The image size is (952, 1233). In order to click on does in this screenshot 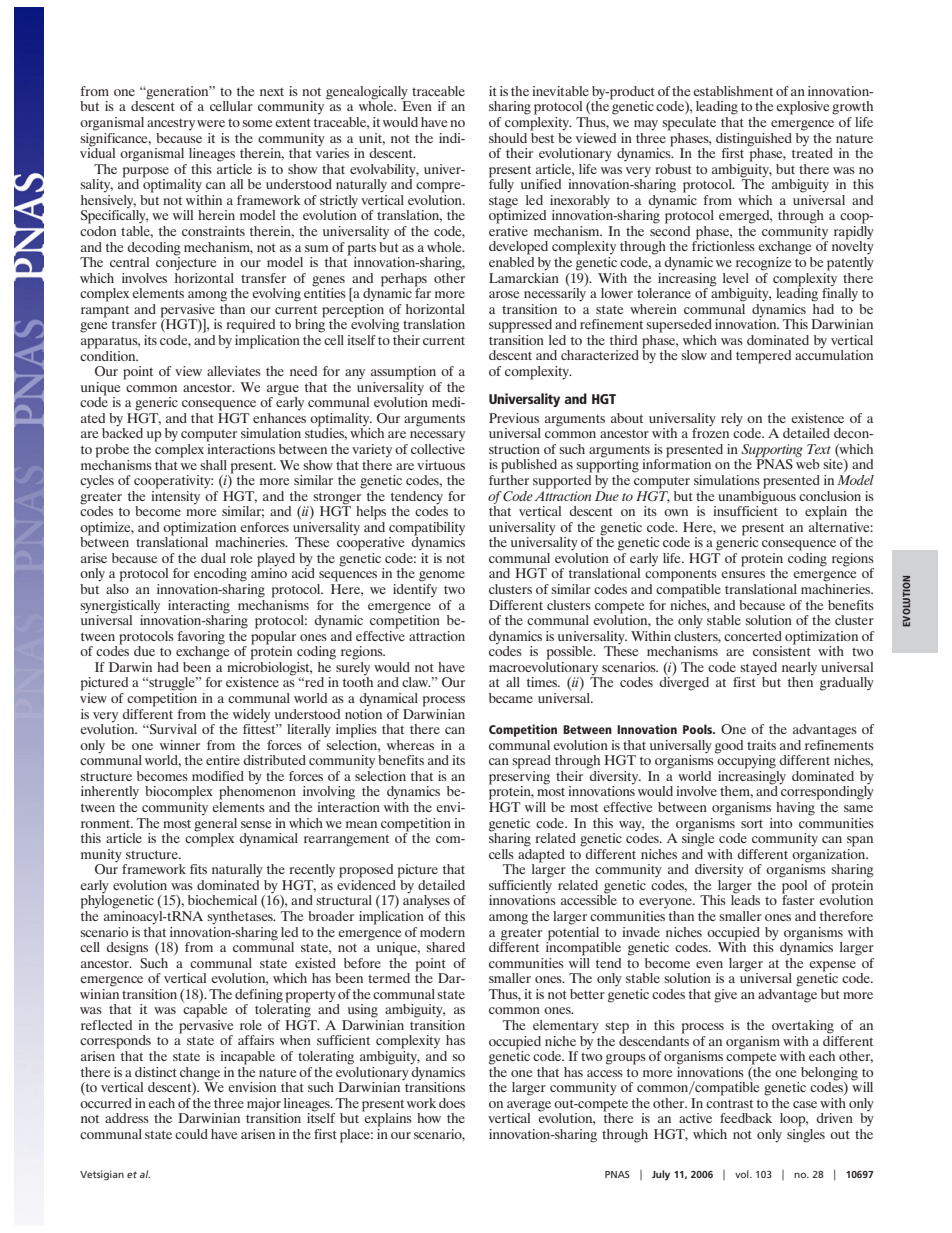, I will do `click(452, 1103)`.
